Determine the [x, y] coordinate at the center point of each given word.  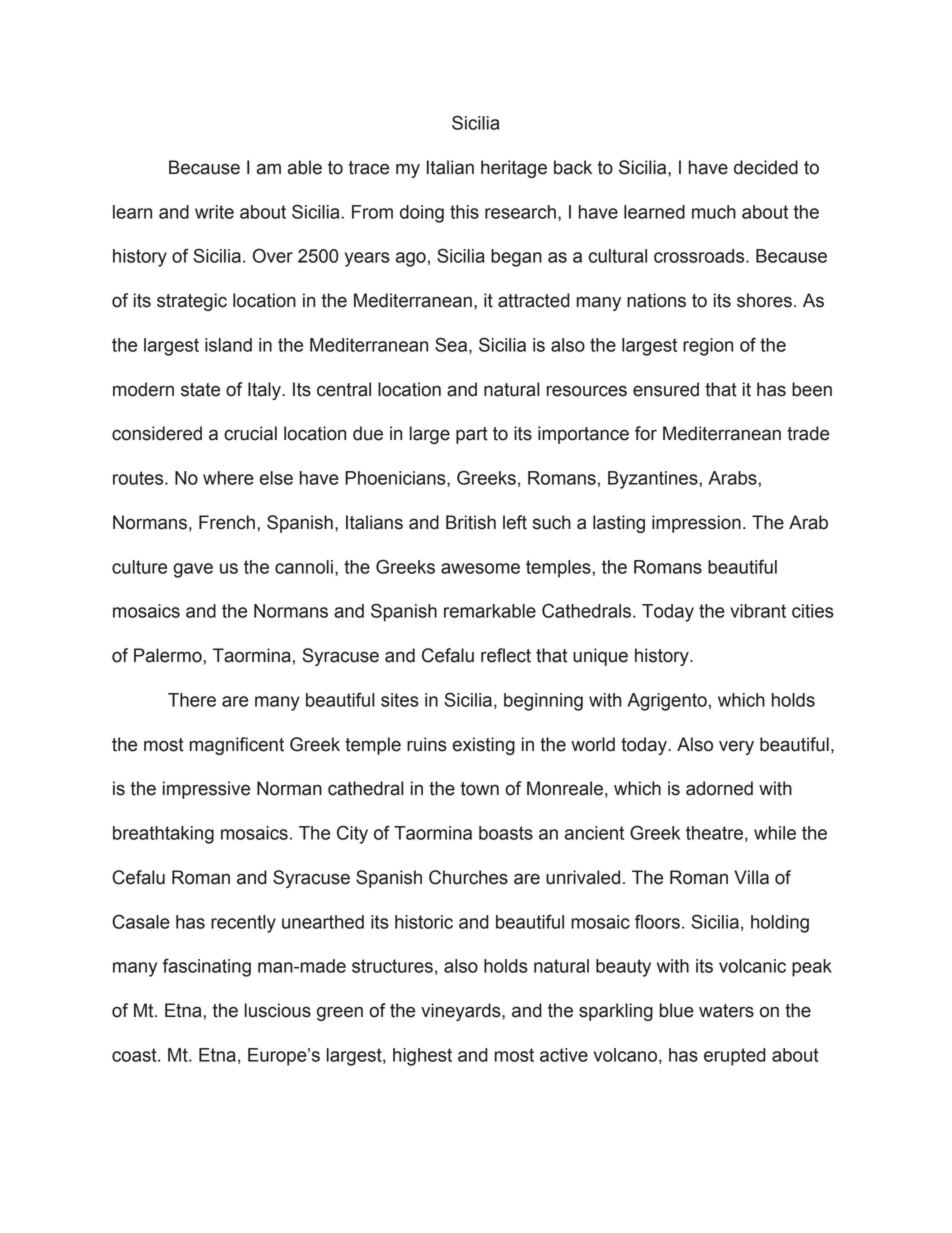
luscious [278, 1010]
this [464, 212]
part [472, 435]
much [714, 212]
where [228, 478]
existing [484, 746]
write [214, 212]
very [736, 747]
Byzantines [654, 480]
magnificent [237, 746]
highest [422, 1057]
